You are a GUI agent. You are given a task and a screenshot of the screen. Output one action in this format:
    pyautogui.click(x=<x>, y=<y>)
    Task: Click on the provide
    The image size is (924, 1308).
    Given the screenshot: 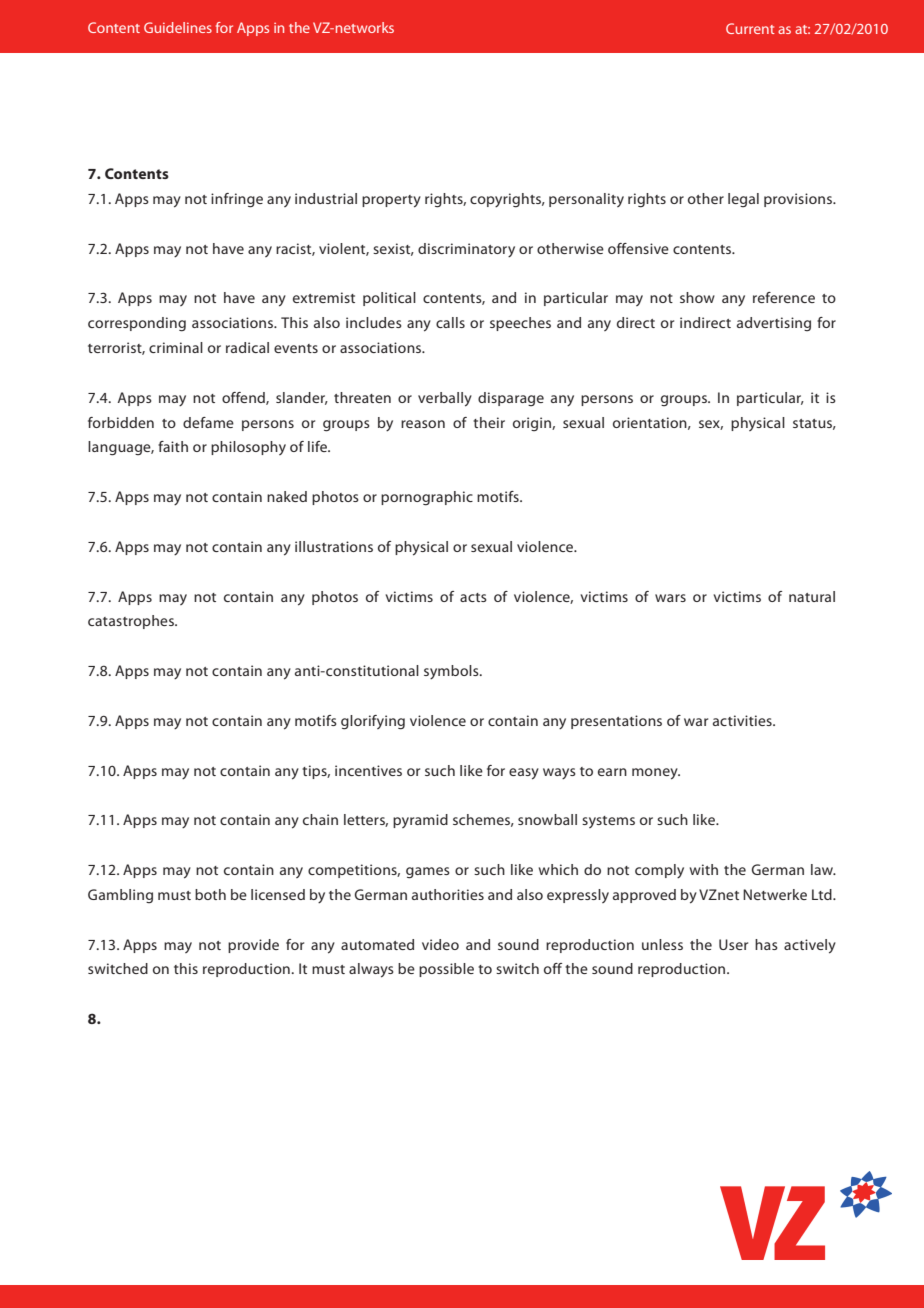 What is the action you would take?
    pyautogui.click(x=253, y=946)
